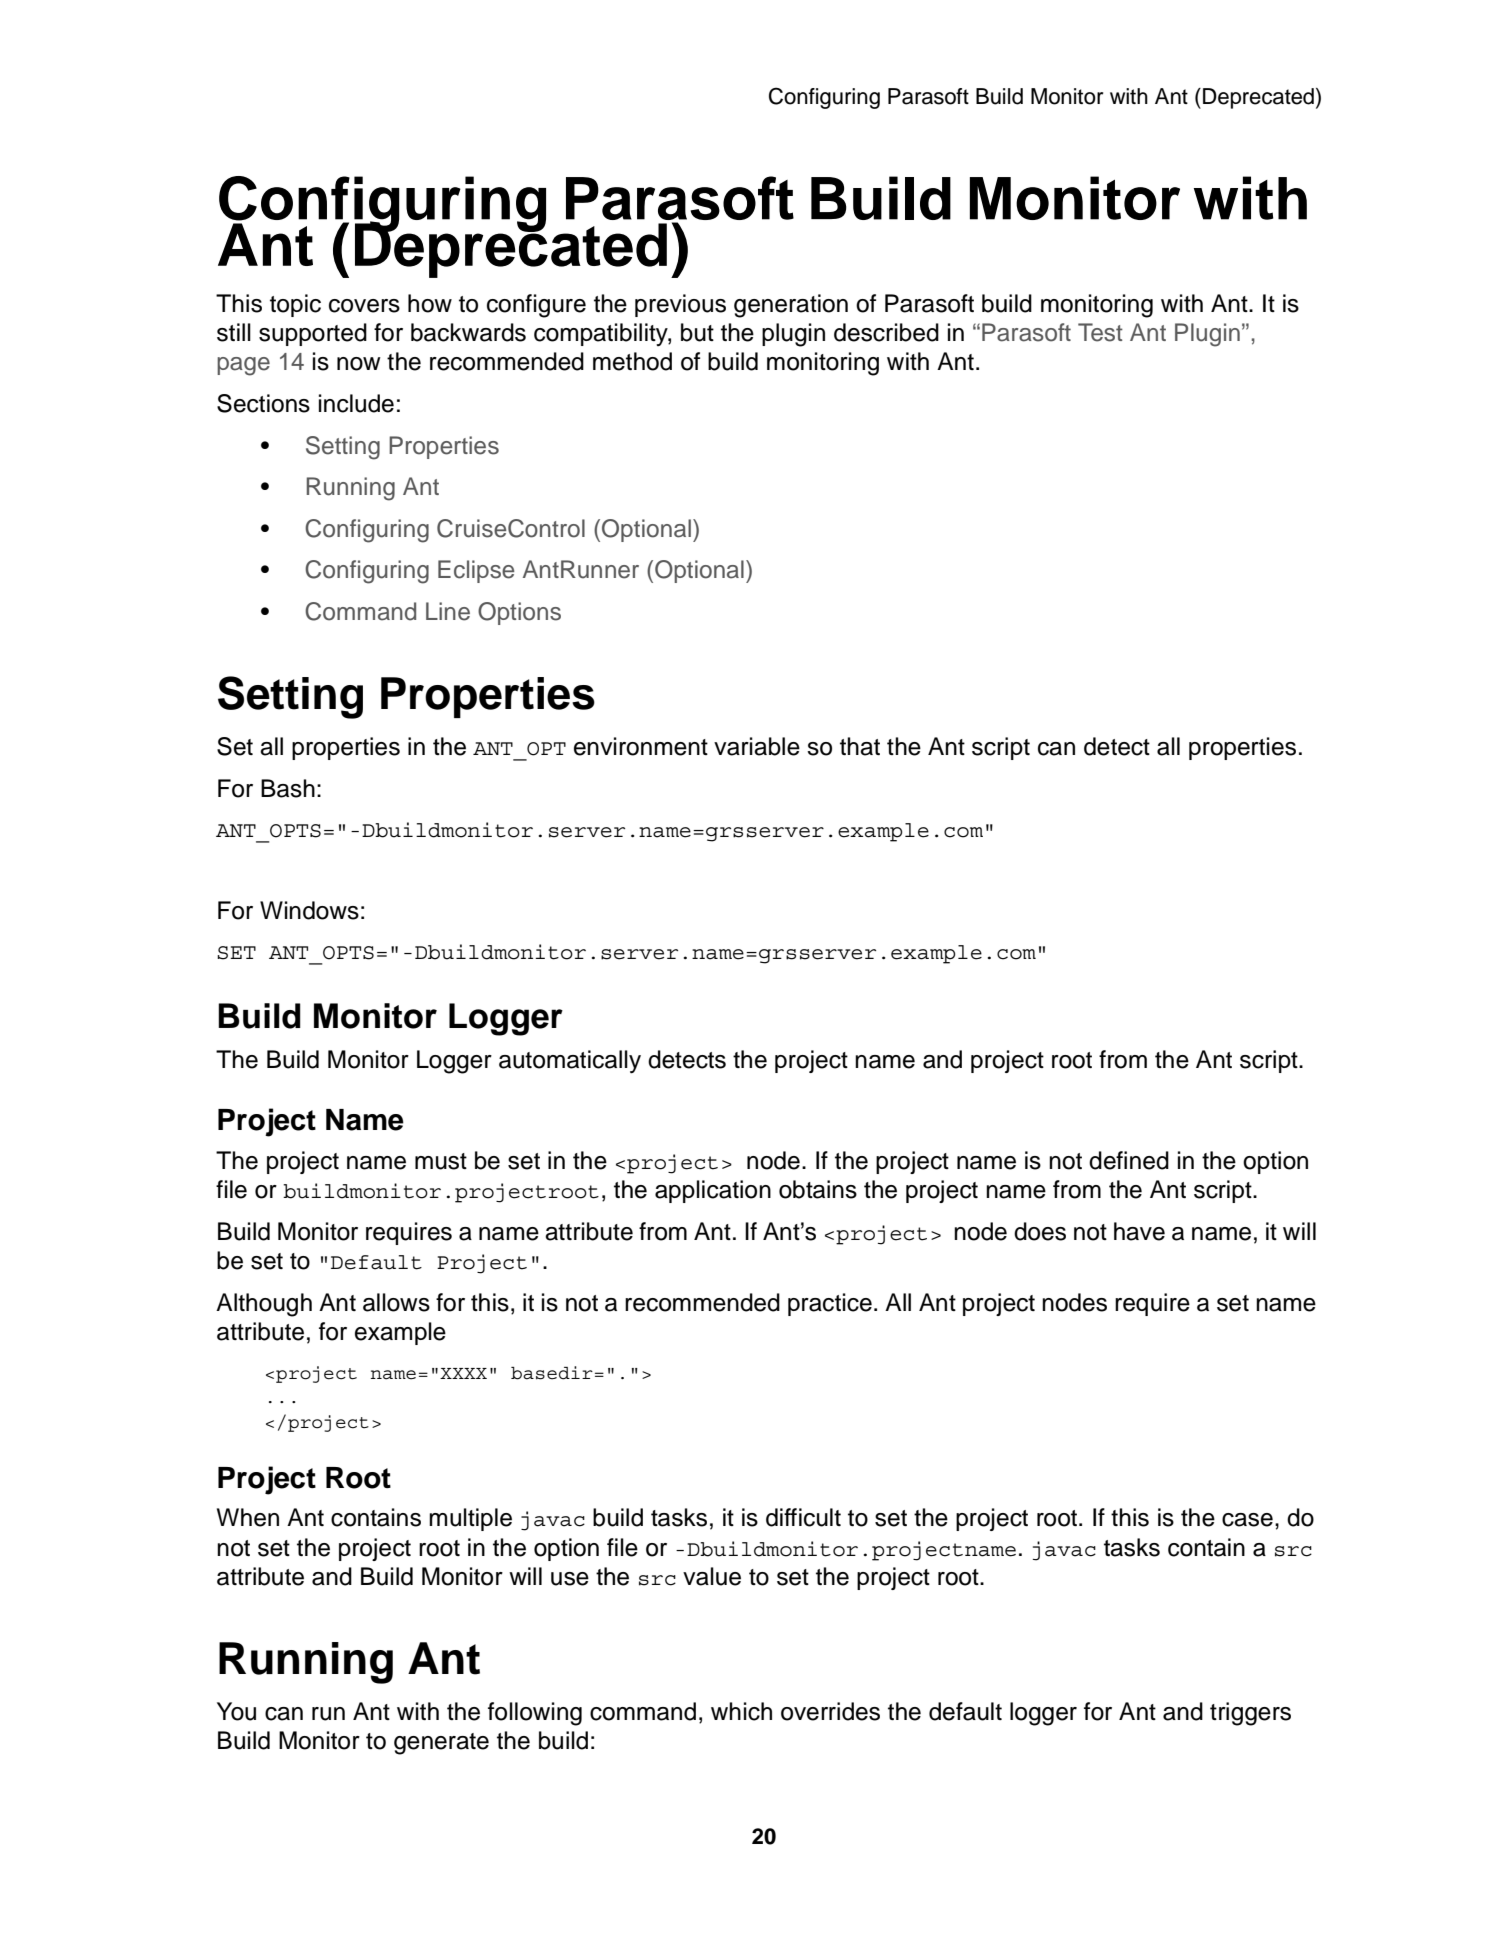 This page has height=1940, width=1499. Describe the element at coordinates (791, 306) in the page. I see `generation` at that location.
